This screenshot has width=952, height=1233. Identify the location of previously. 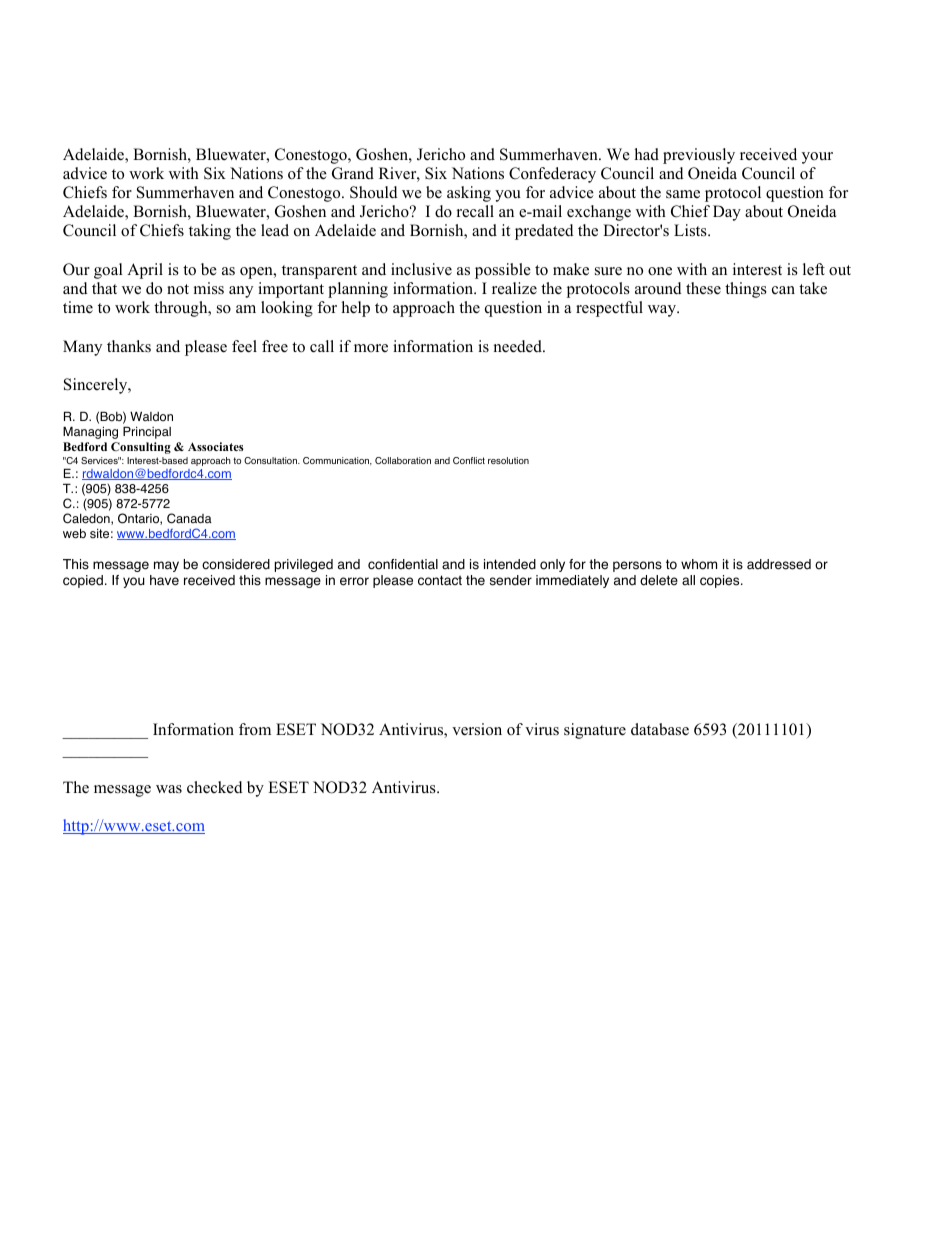
(699, 156).
